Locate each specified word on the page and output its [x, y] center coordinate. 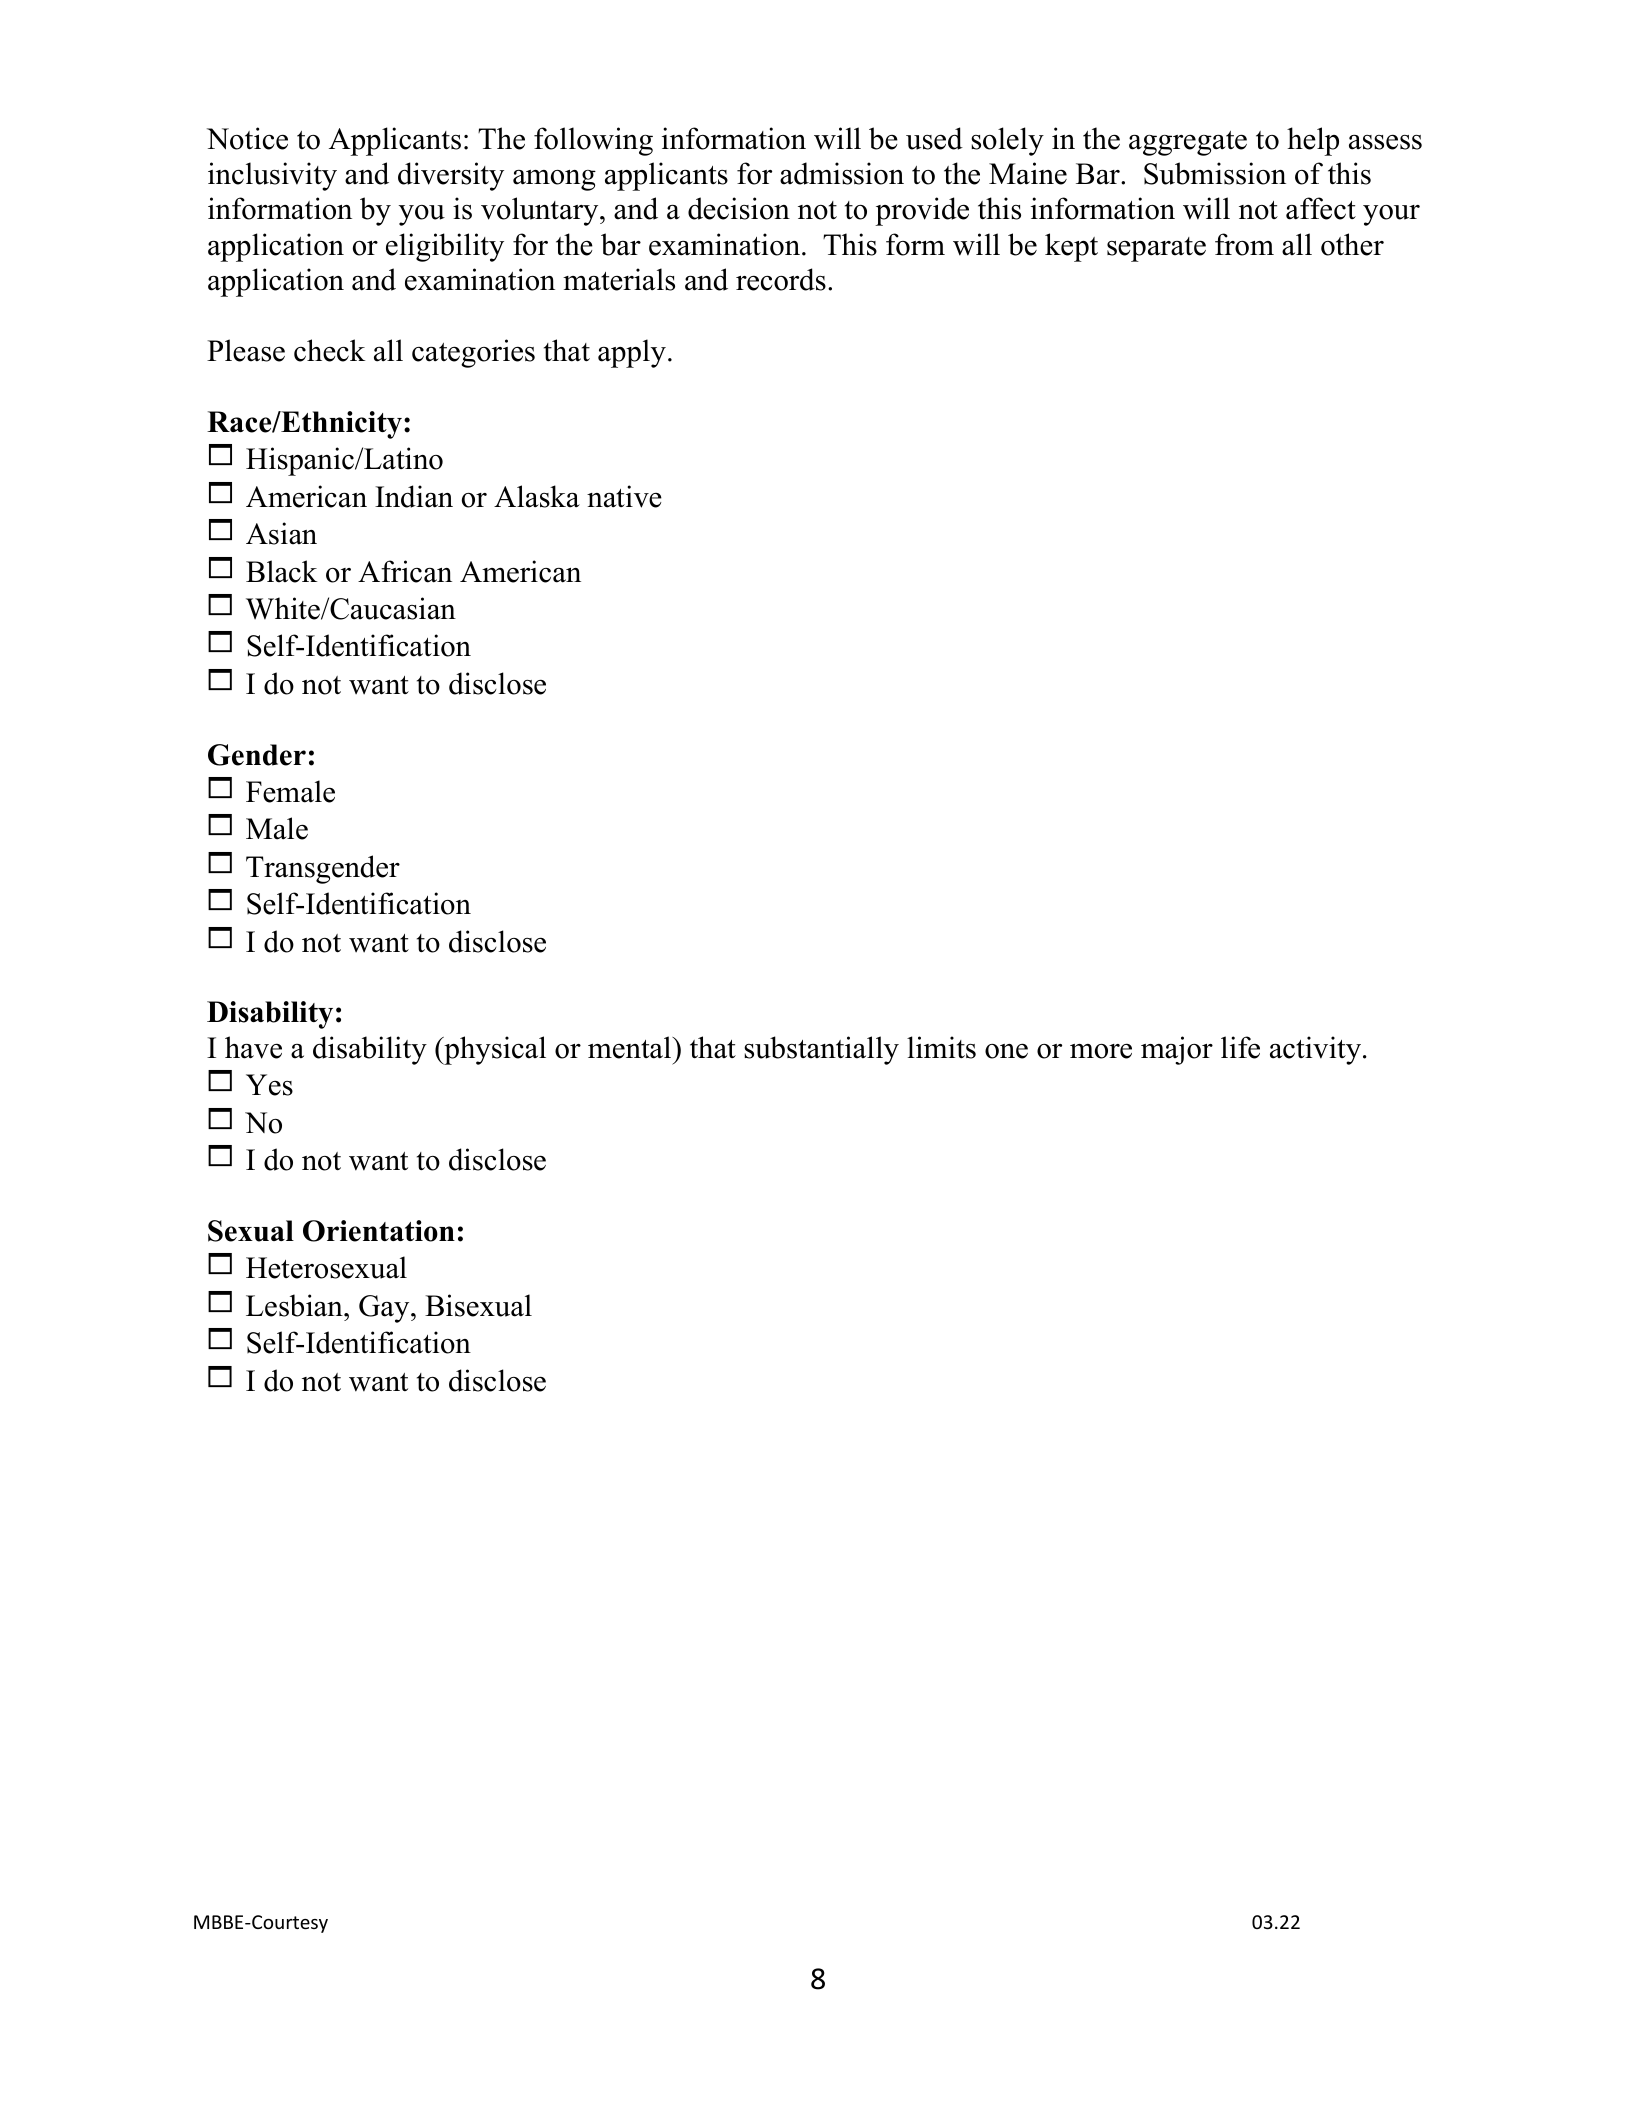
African [405, 571]
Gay [385, 1309]
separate [1156, 249]
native [624, 496]
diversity [451, 176]
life [1240, 1047]
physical [494, 1050]
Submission [1215, 173]
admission [842, 173]
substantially [821, 1050]
